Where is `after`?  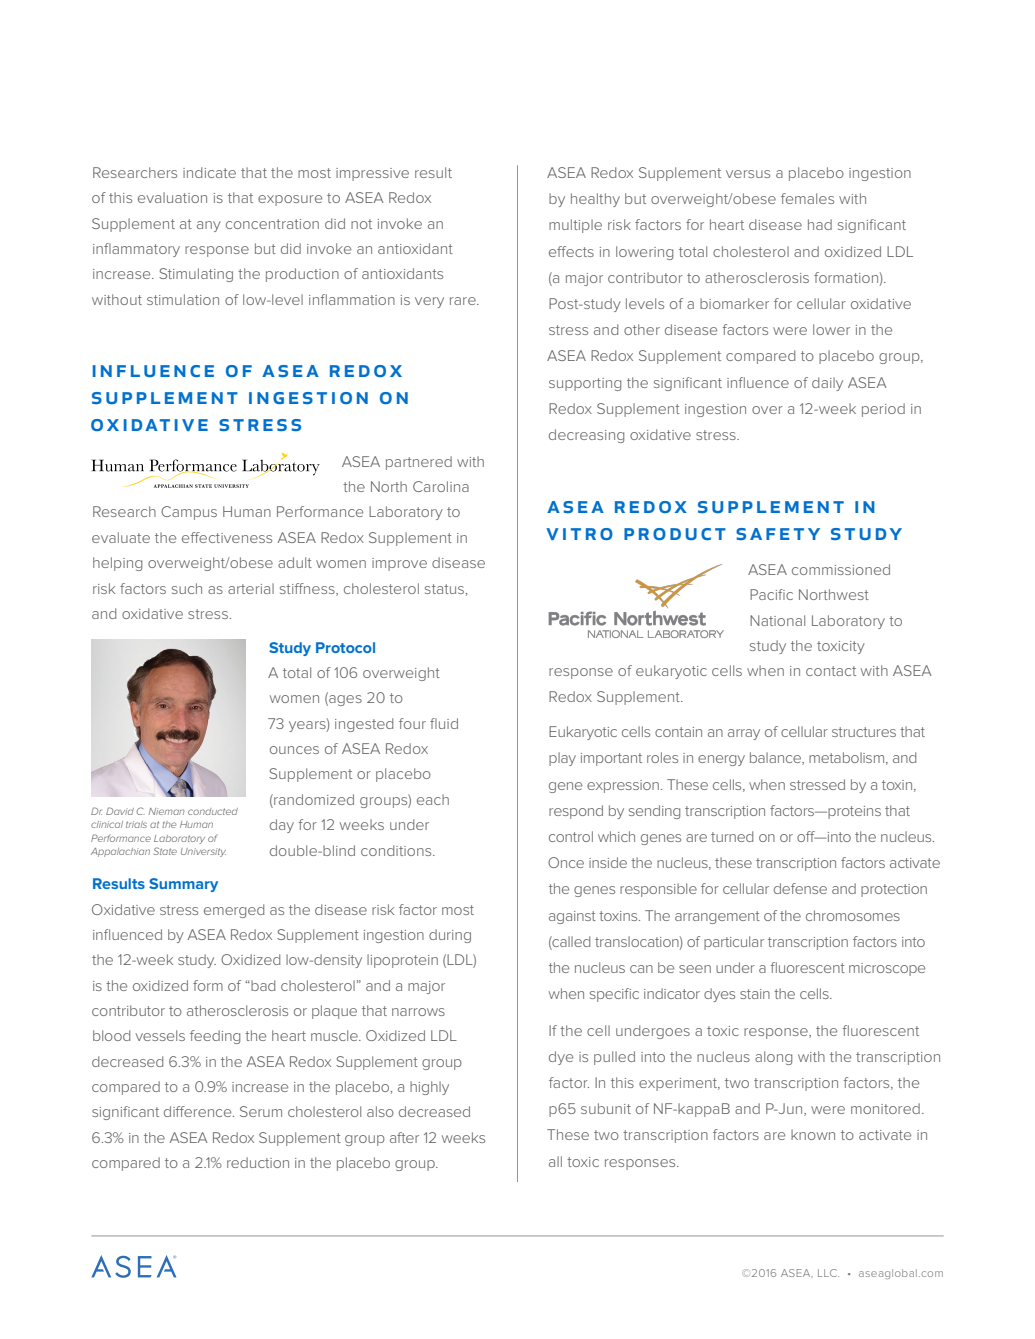 after is located at coordinates (404, 1137).
